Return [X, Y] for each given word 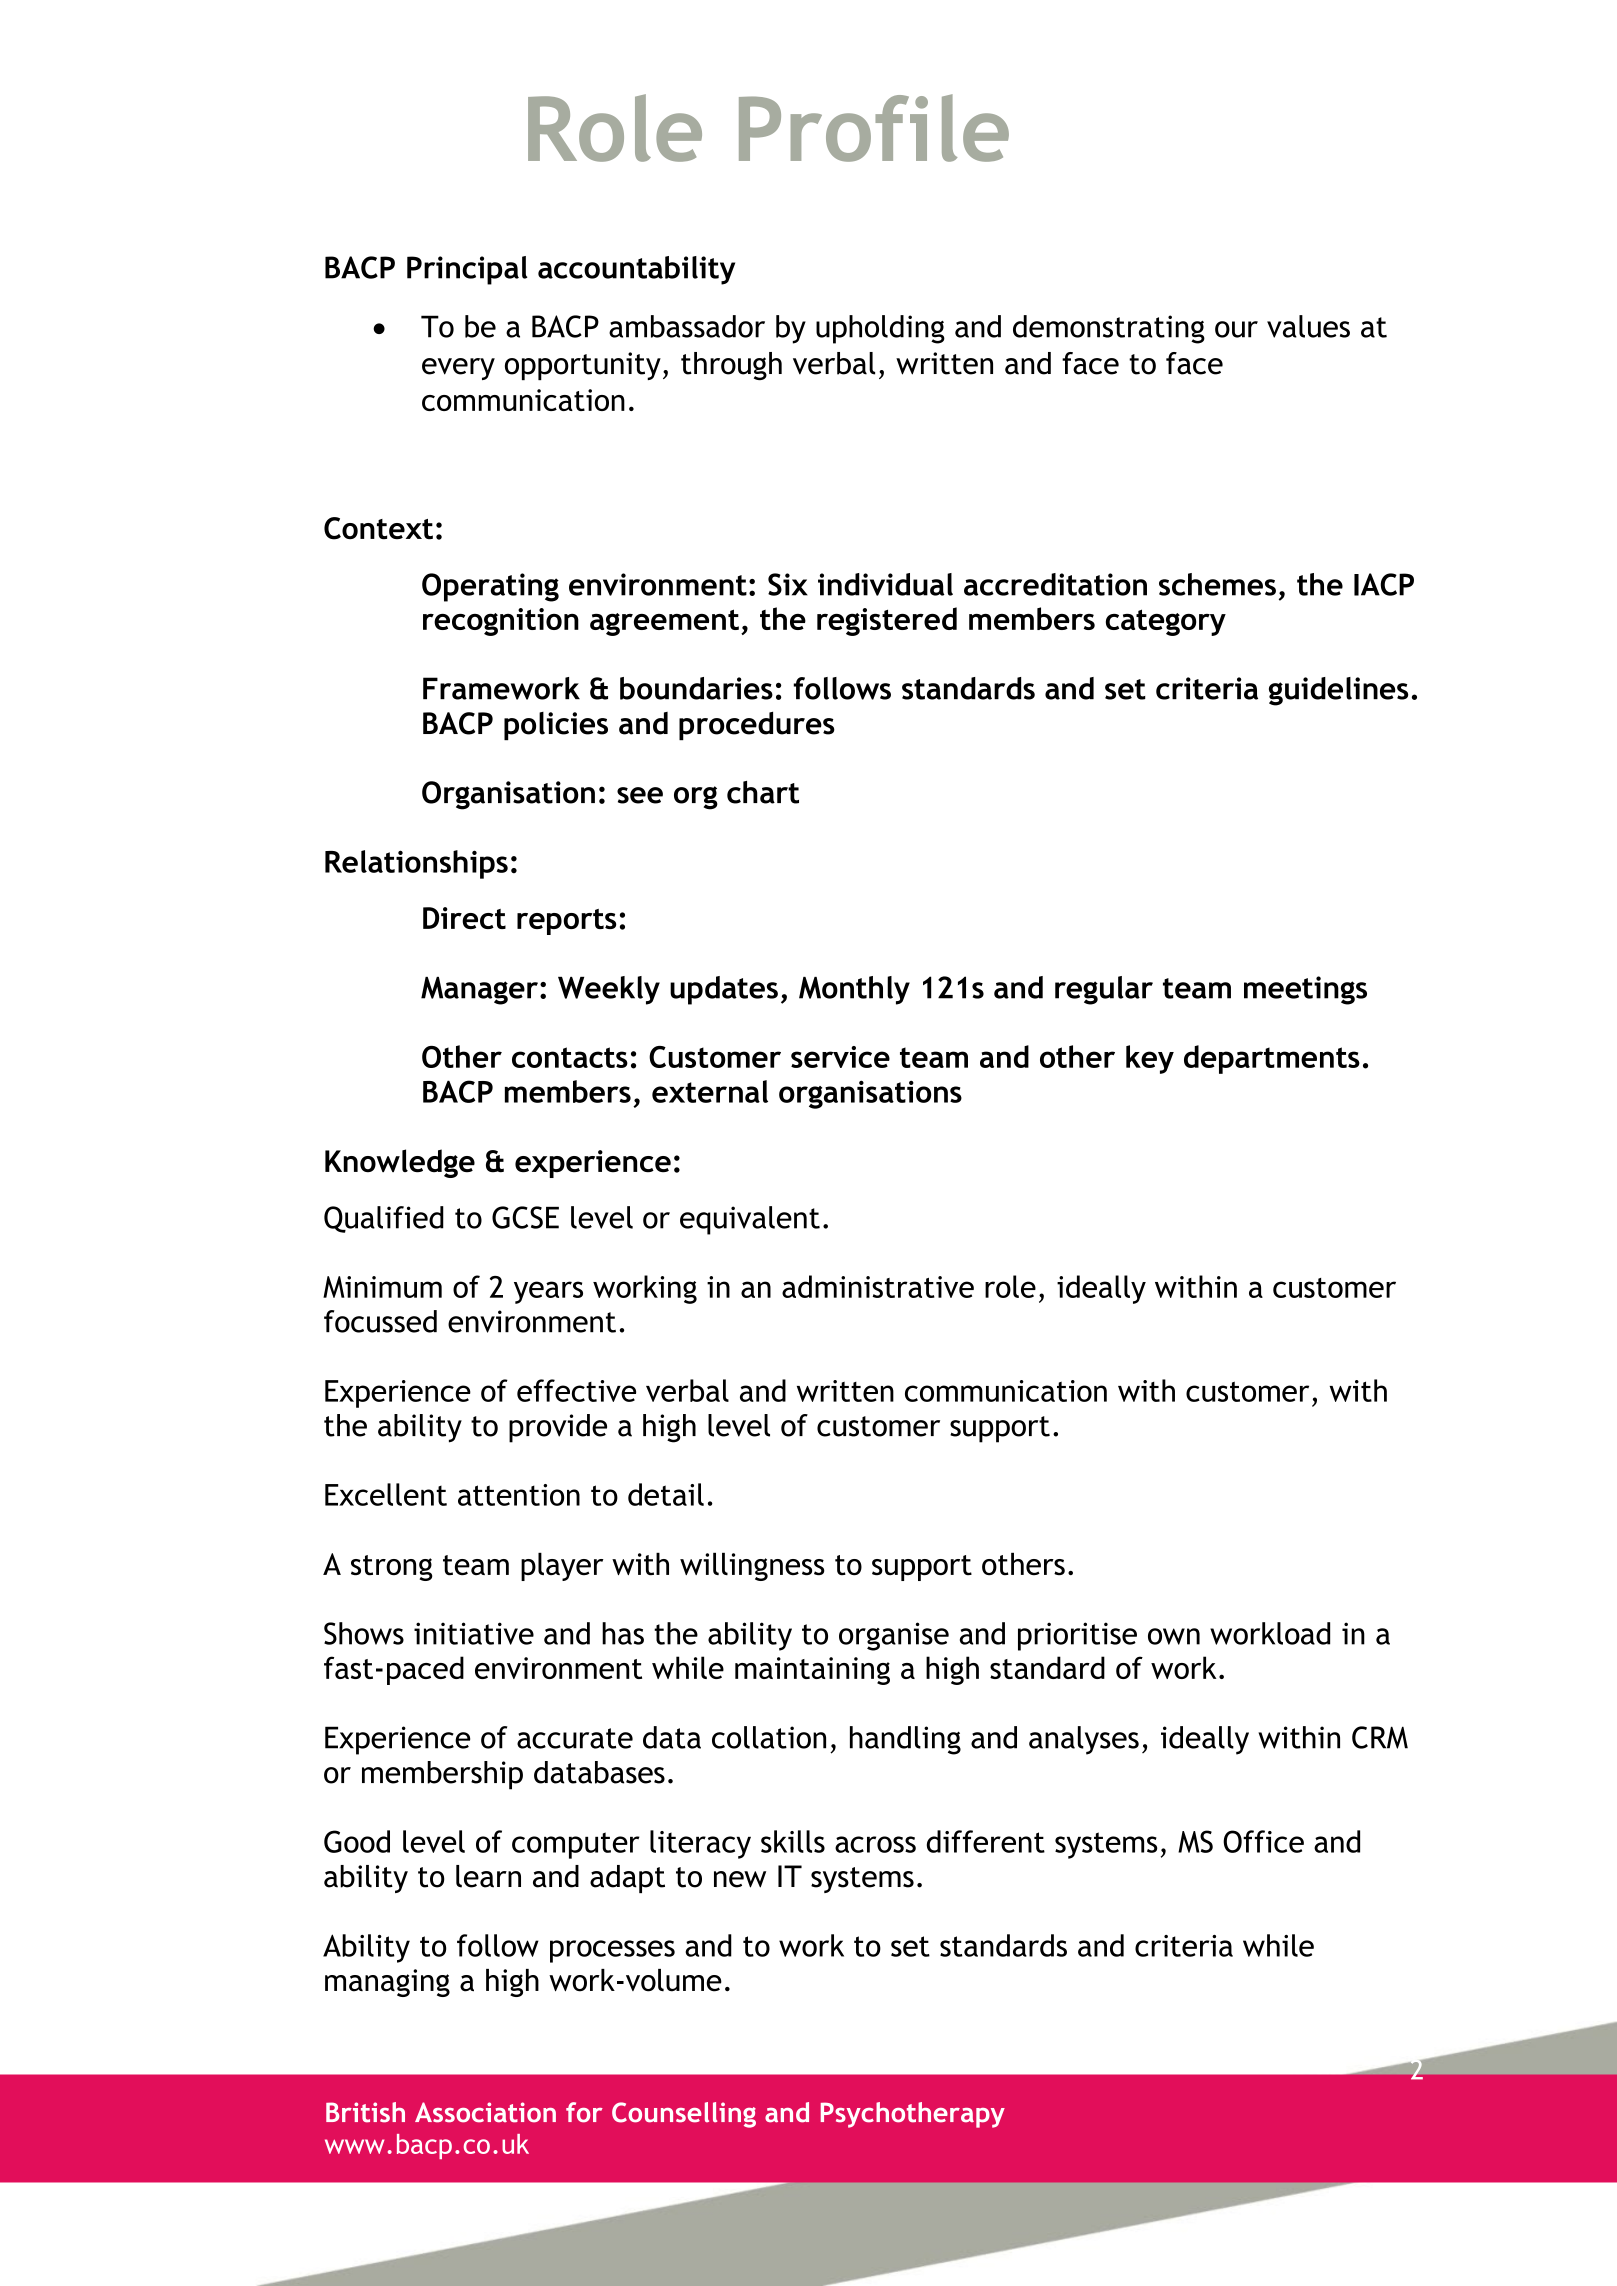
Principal [467, 270]
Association [485, 2112]
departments [1272, 1059]
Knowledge [400, 1163]
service [840, 1057]
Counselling [684, 2115]
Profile [874, 128]
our [1236, 329]
